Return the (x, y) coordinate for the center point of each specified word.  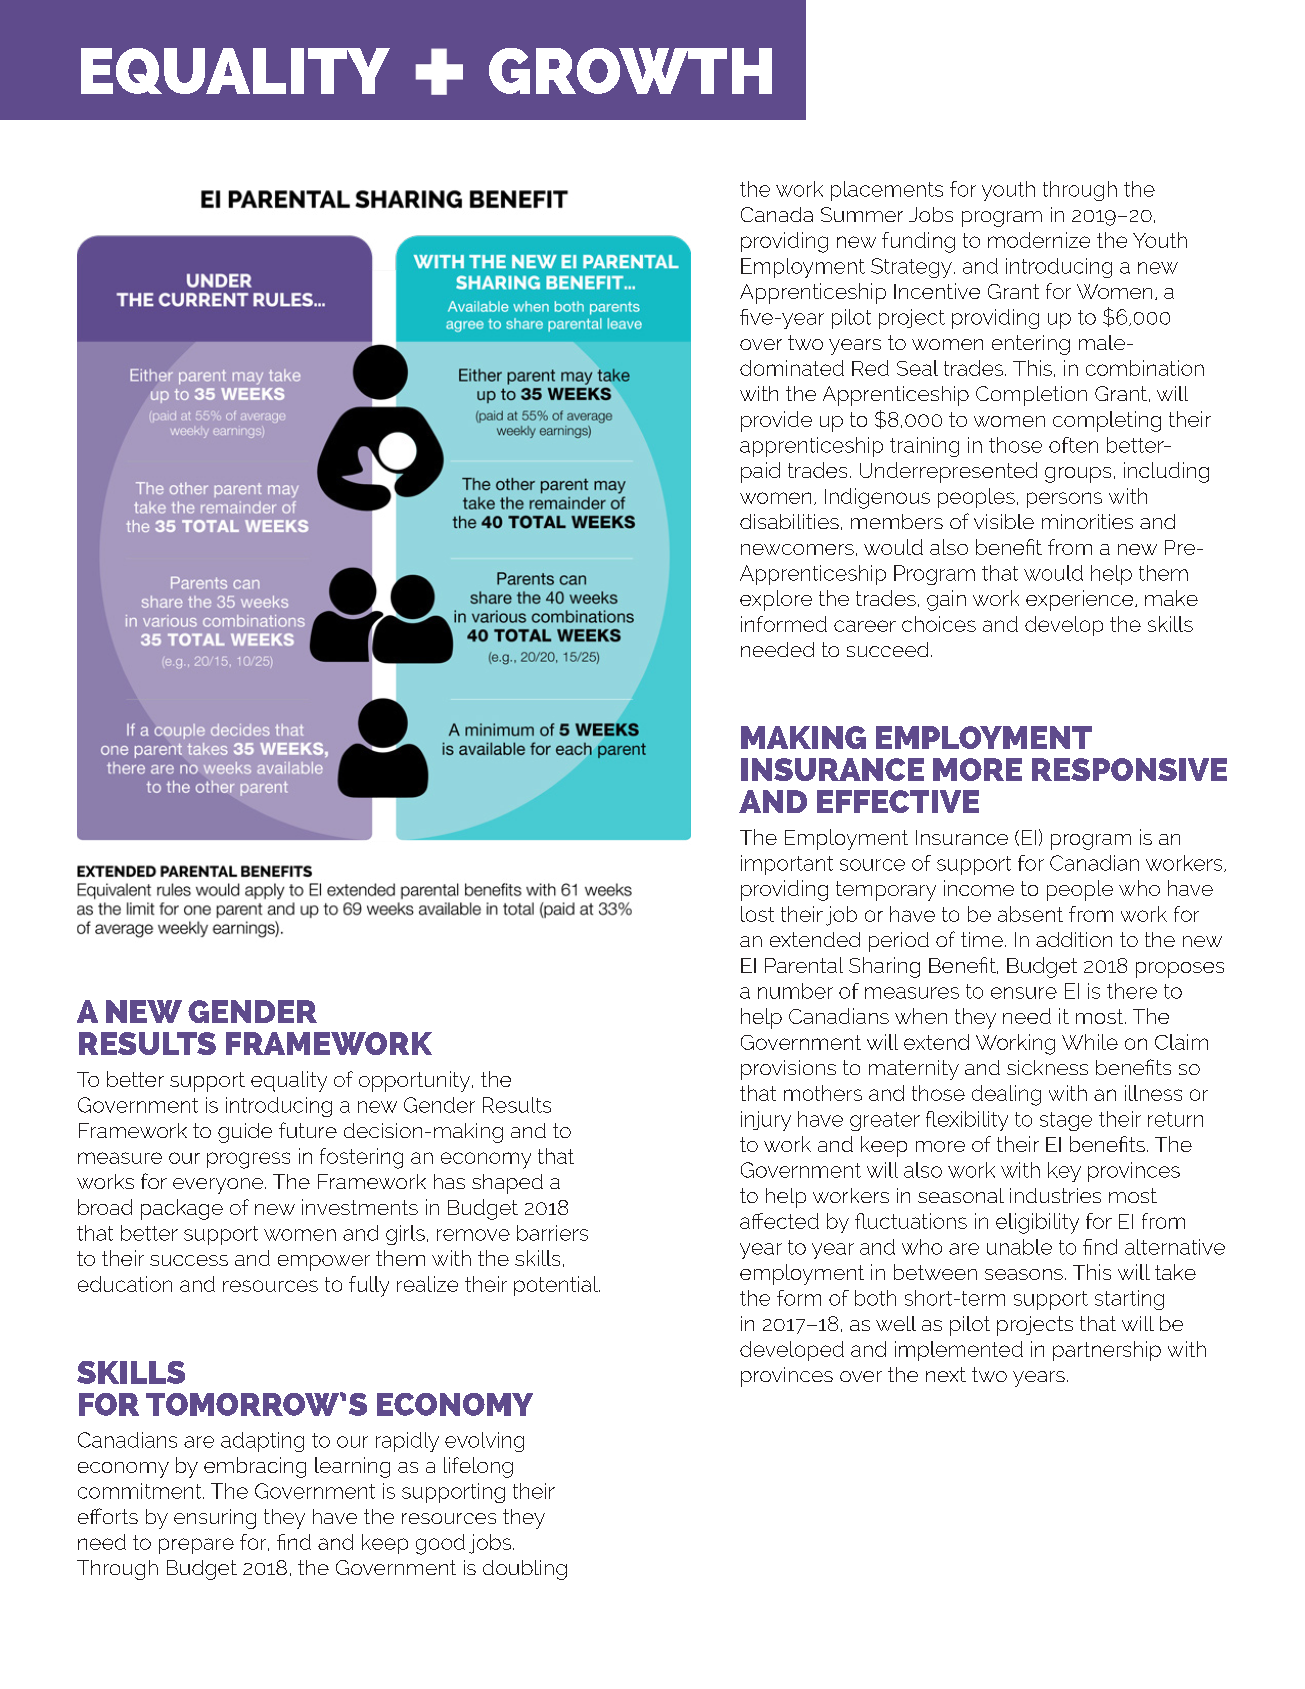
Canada (777, 214)
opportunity (416, 1081)
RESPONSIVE (1129, 769)
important (787, 865)
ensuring (215, 1519)
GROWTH (630, 71)
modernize (1039, 240)
